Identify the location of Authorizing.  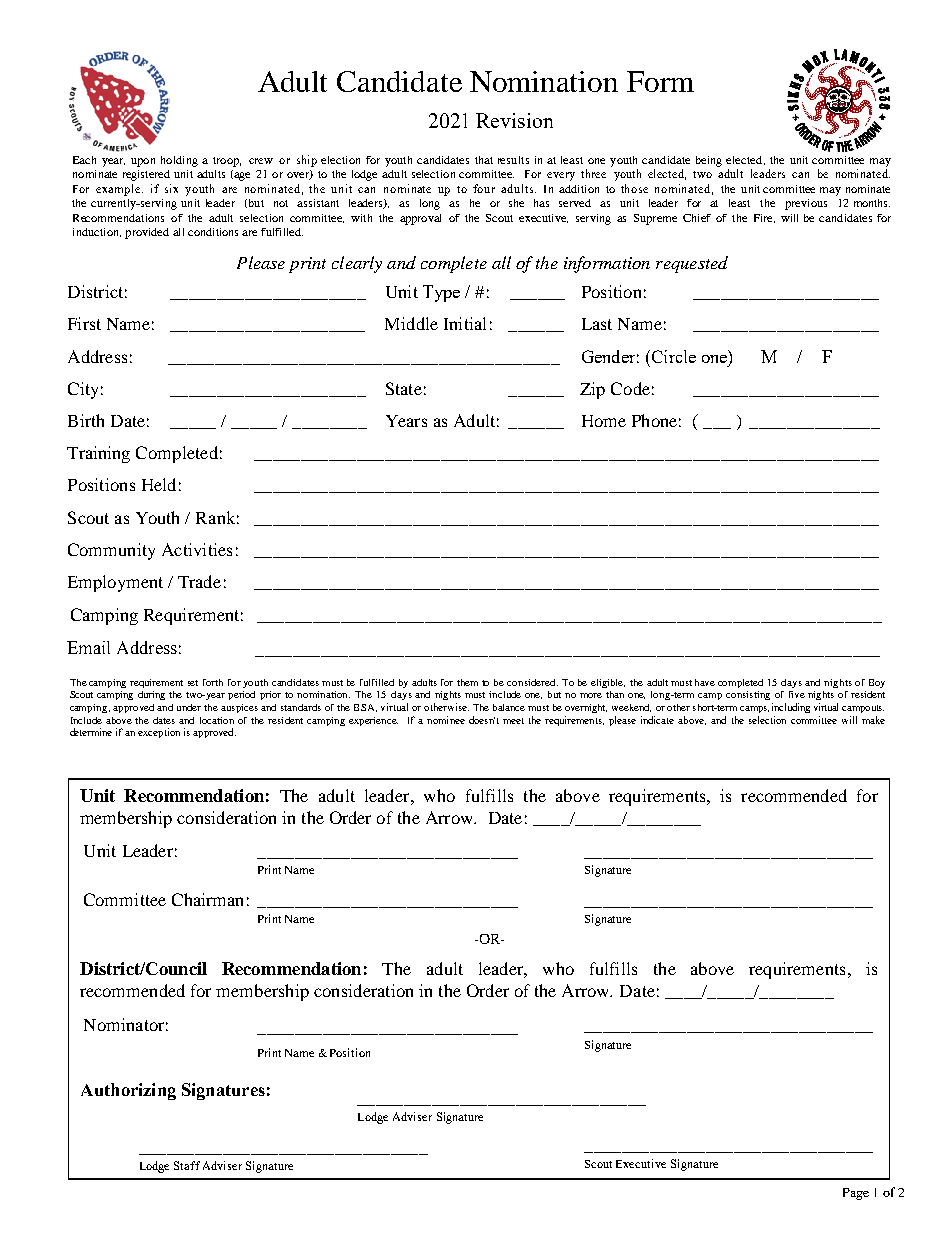
(128, 1091).
